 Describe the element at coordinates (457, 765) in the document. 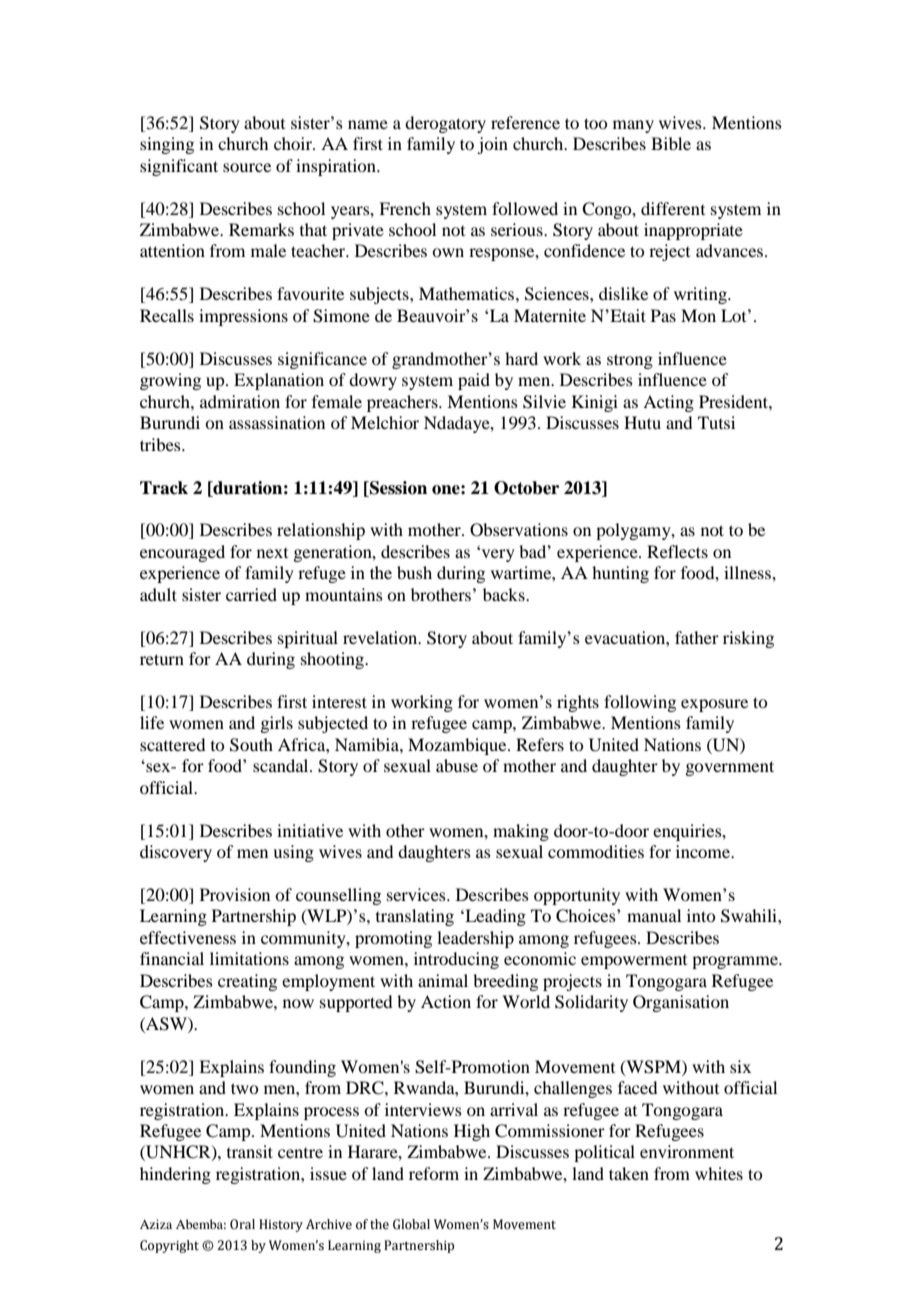

I see `abuse` at that location.
